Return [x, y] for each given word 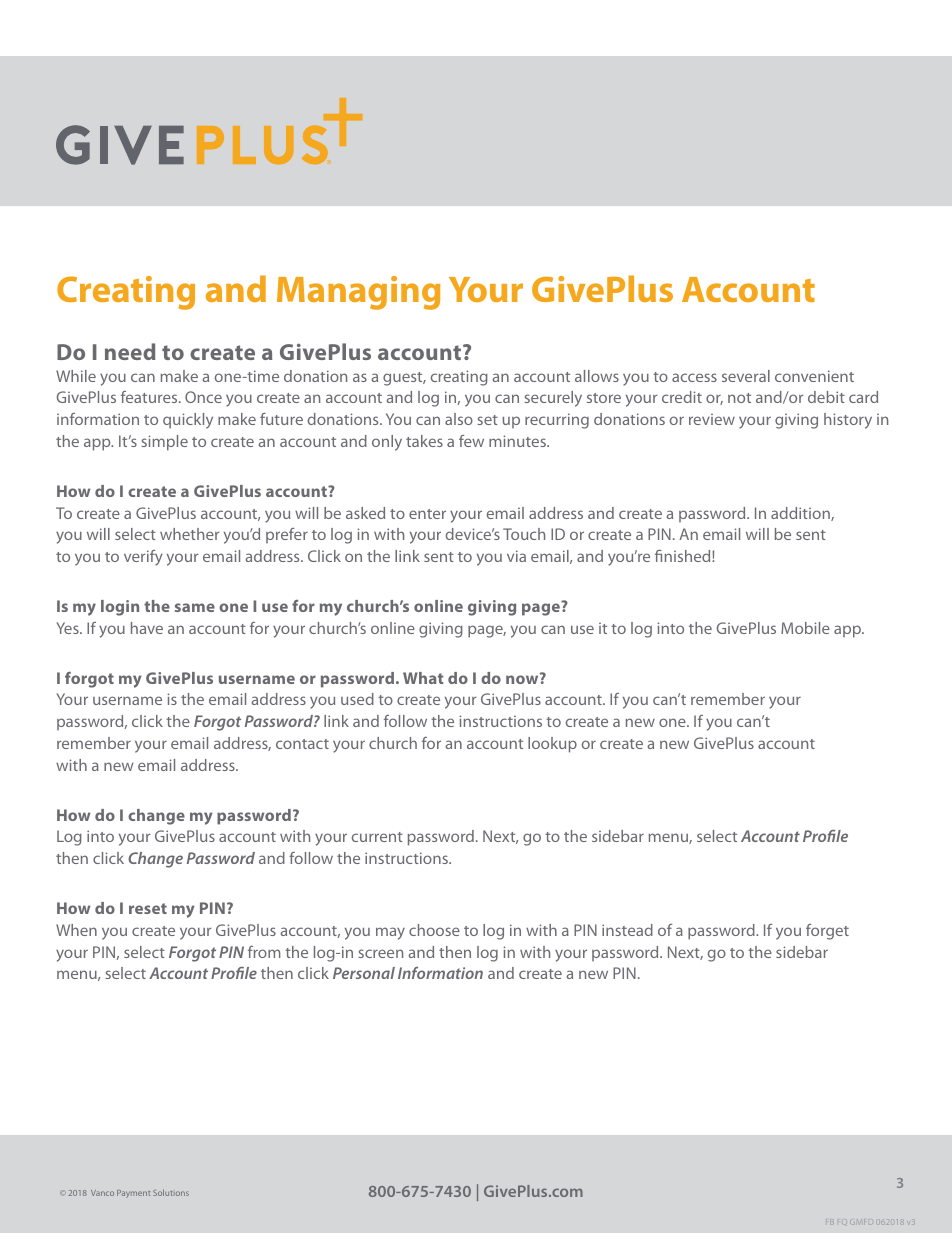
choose [434, 930]
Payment [133, 1194]
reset [148, 908]
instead [627, 930]
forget [827, 932]
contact [302, 744]
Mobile [805, 628]
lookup [552, 745]
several [746, 376]
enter [427, 514]
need [130, 351]
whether [190, 534]
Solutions [171, 1192]
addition [801, 514]
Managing [358, 293]
